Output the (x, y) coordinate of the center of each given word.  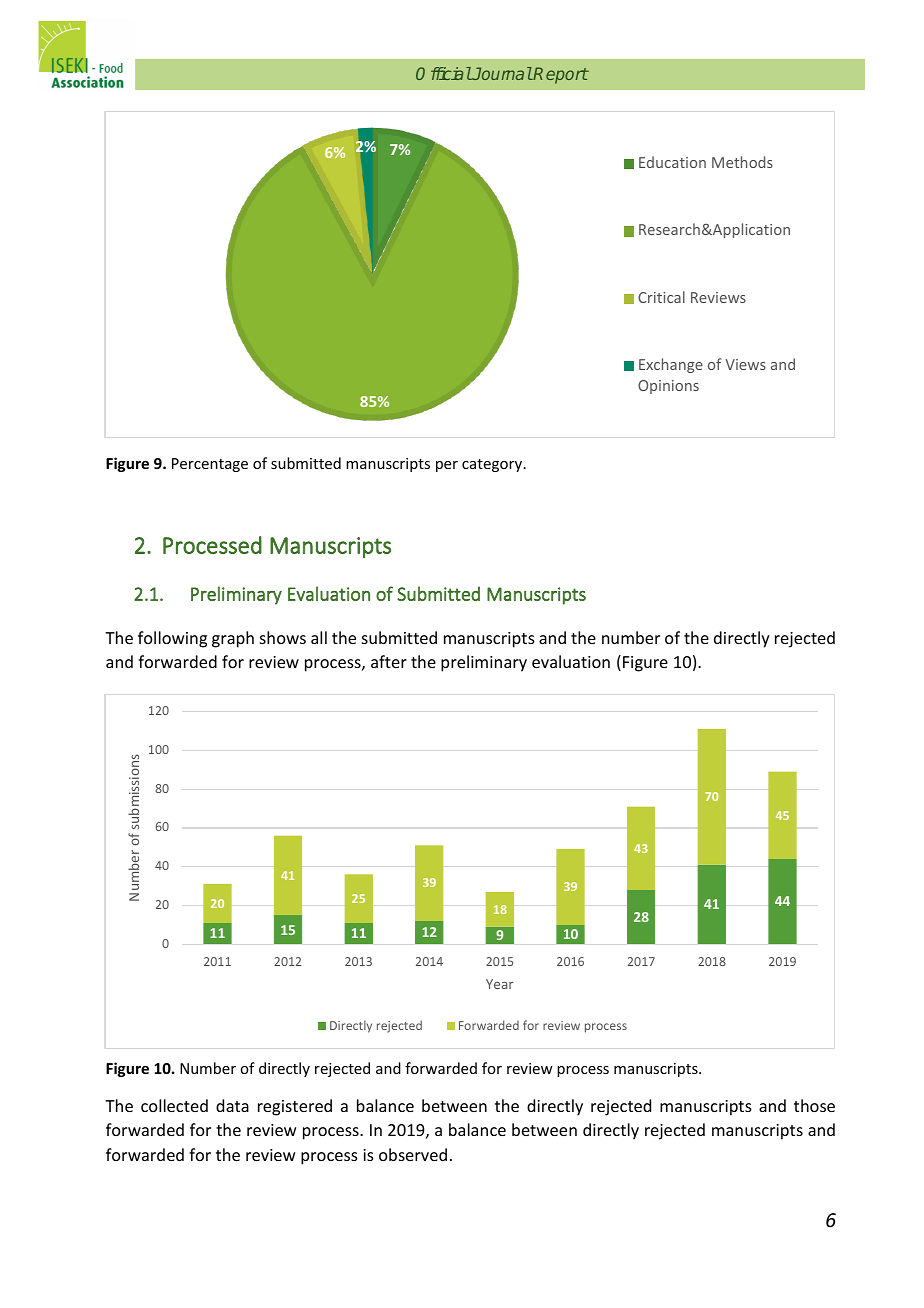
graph (233, 639)
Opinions (668, 387)
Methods (742, 162)
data (232, 1105)
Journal (501, 73)
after (389, 661)
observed (413, 1154)
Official (444, 73)
